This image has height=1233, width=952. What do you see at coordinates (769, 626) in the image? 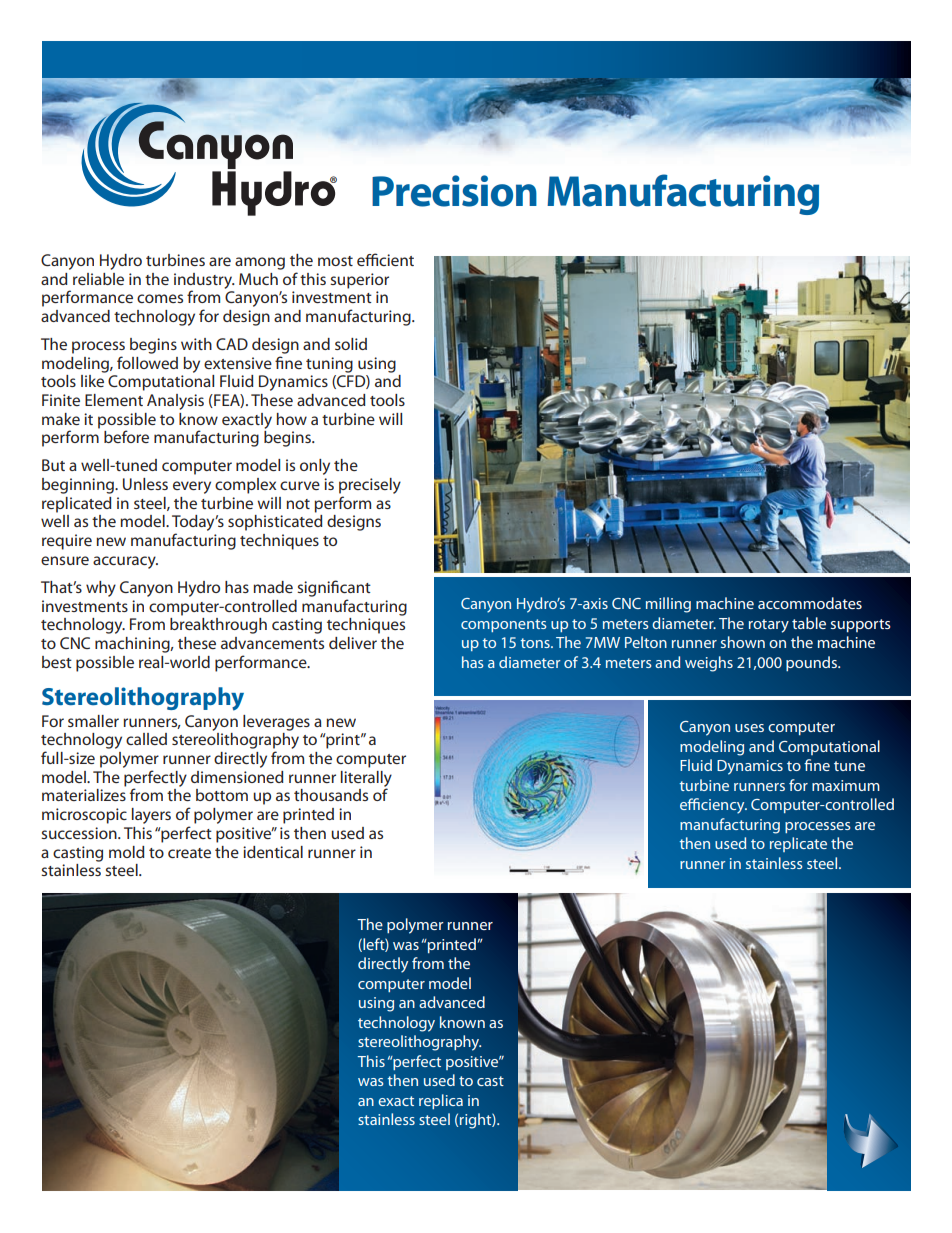
I see `rotary` at bounding box center [769, 626].
